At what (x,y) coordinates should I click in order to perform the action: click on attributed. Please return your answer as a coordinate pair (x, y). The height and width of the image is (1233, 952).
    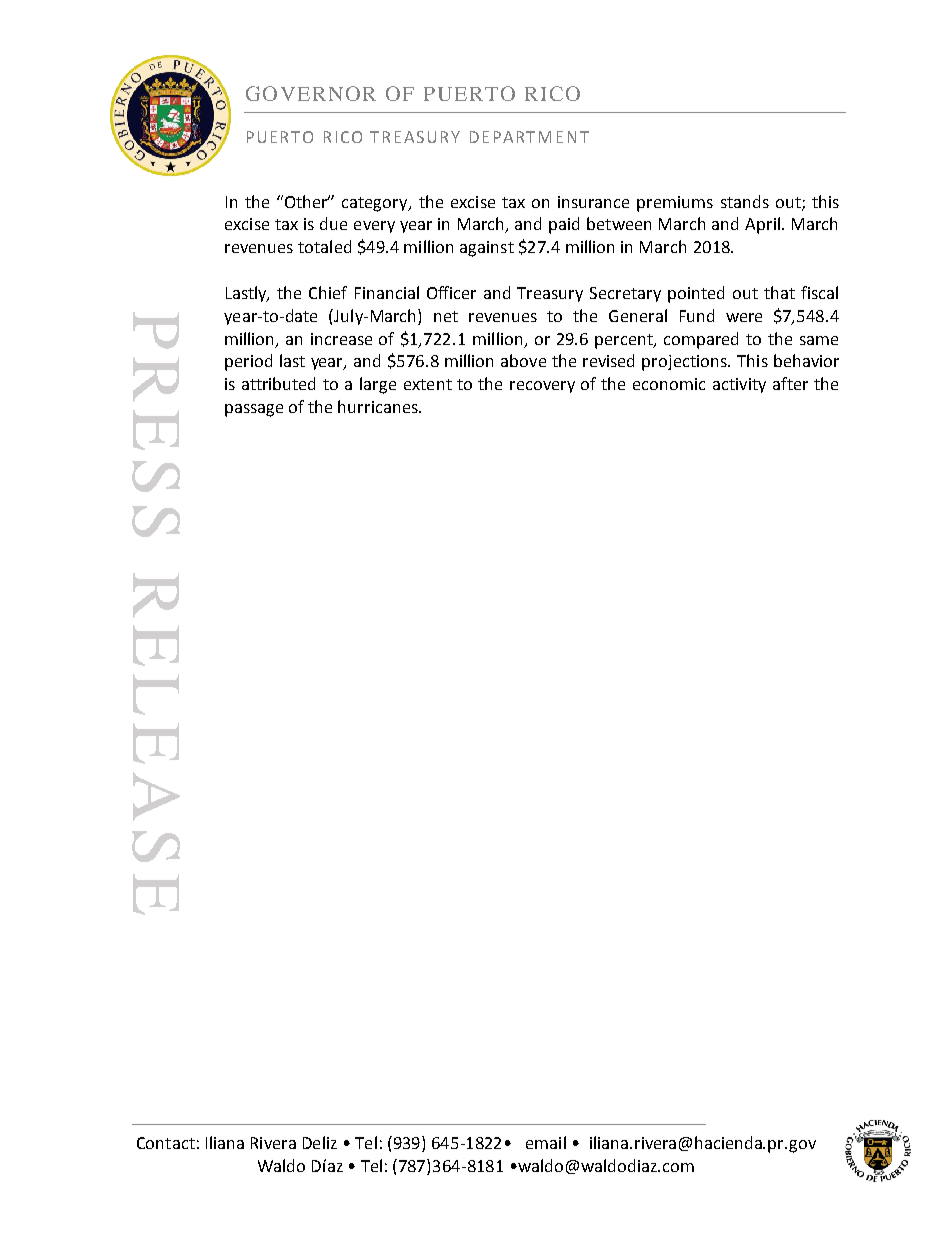
    Looking at the image, I should click on (278, 383).
